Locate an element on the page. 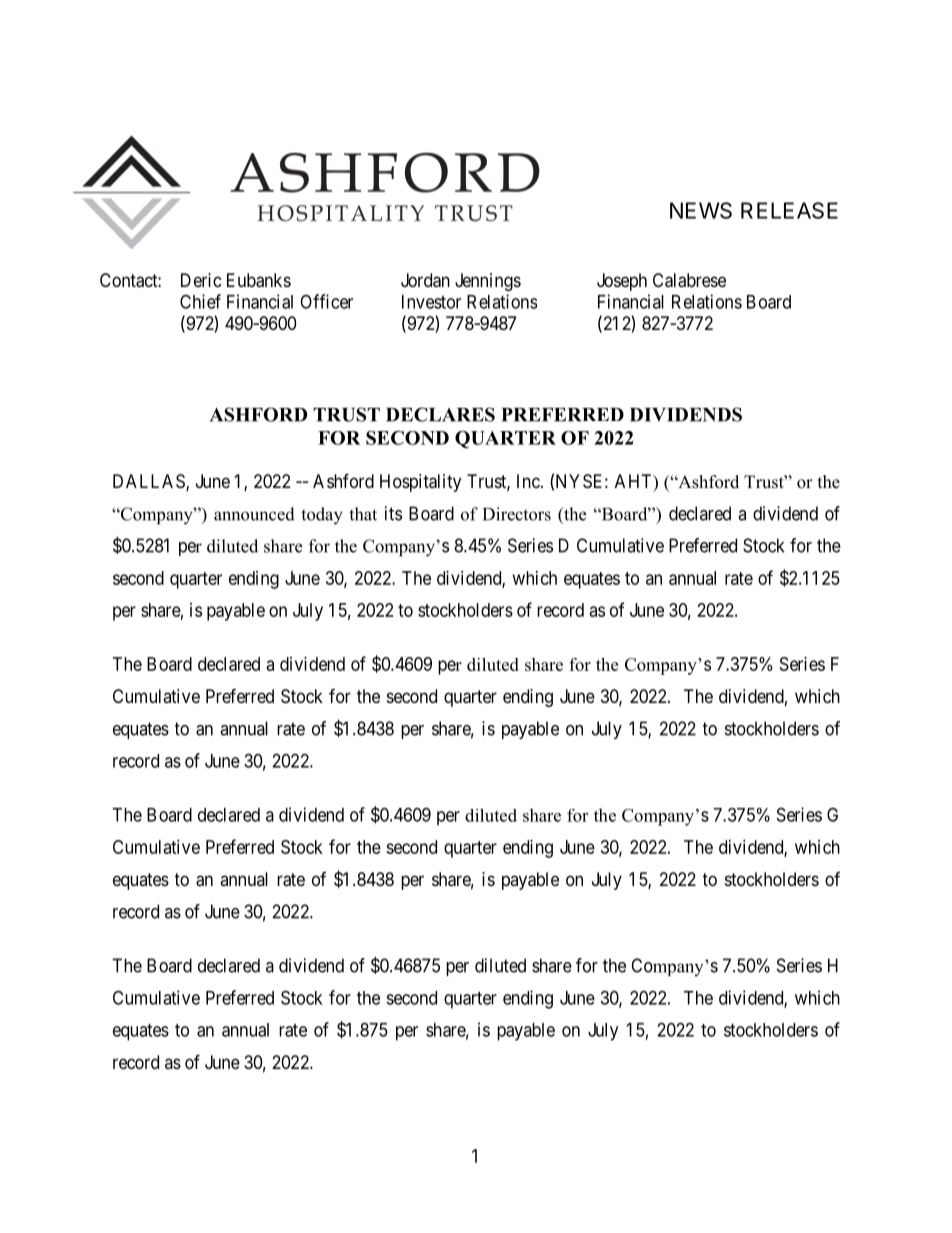  Investor is located at coordinates (431, 302).
